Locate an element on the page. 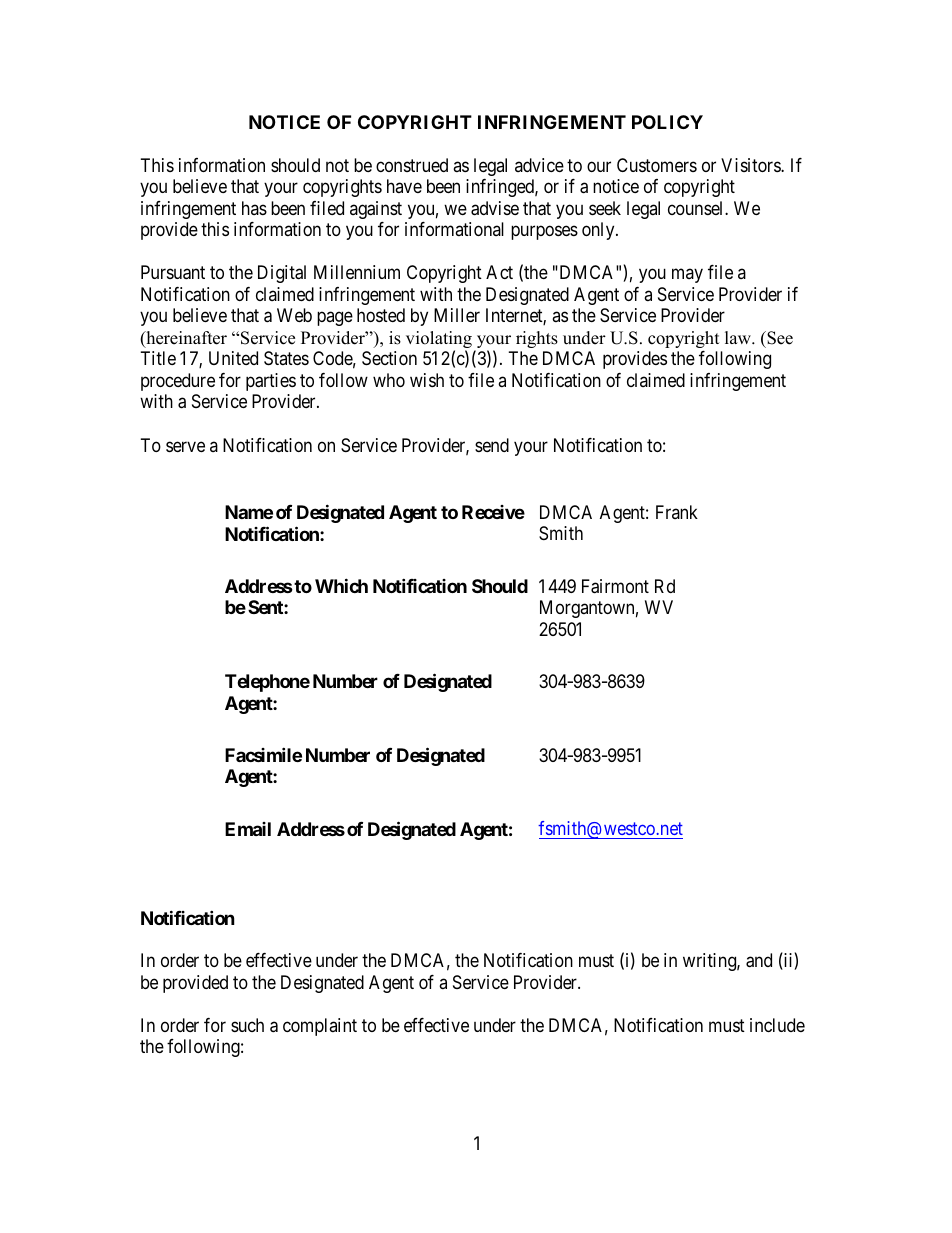  Frank is located at coordinates (677, 512).
